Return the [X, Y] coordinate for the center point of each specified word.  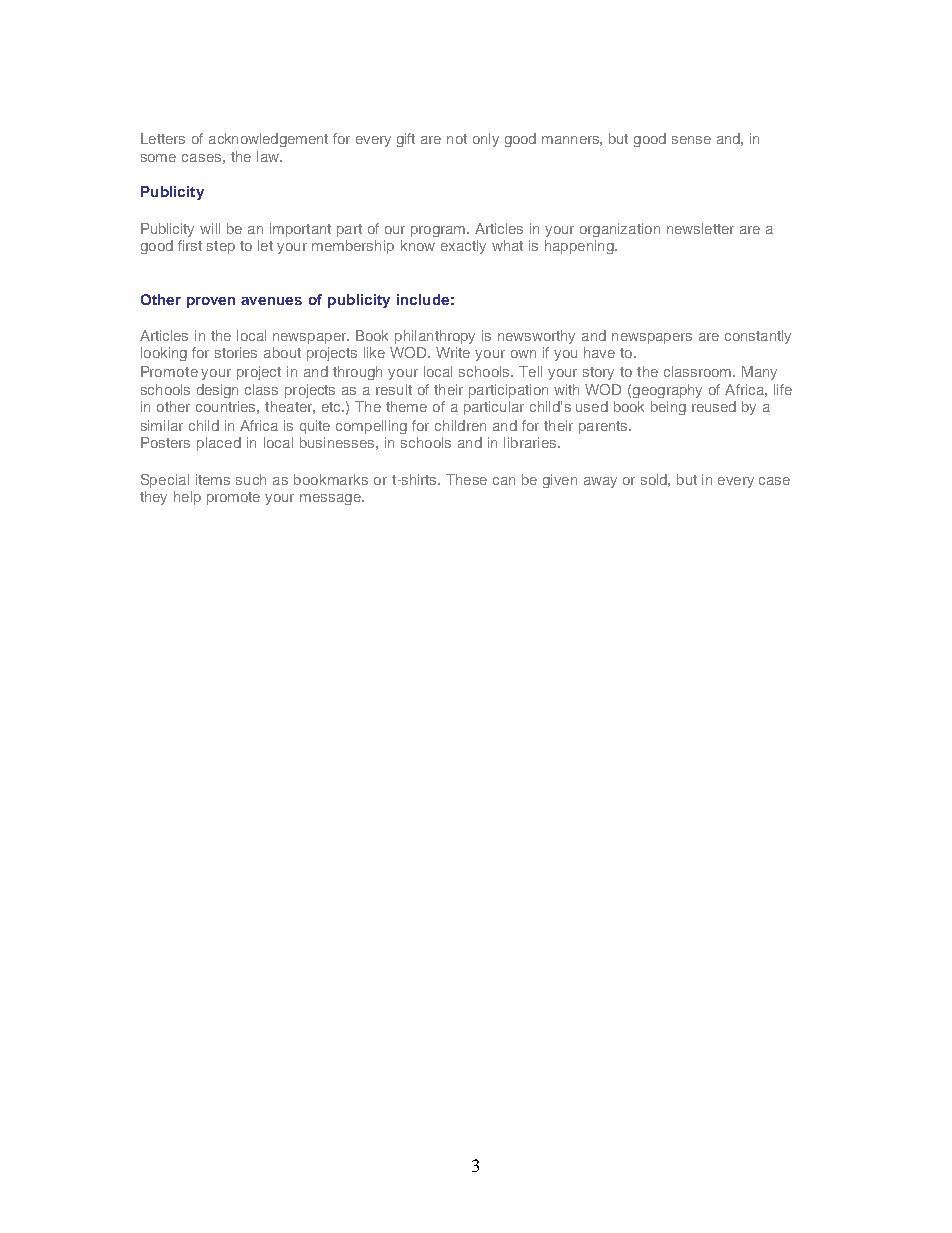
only [486, 140]
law [269, 156]
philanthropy [435, 337]
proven [211, 302]
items [213, 479]
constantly [758, 337]
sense [691, 140]
